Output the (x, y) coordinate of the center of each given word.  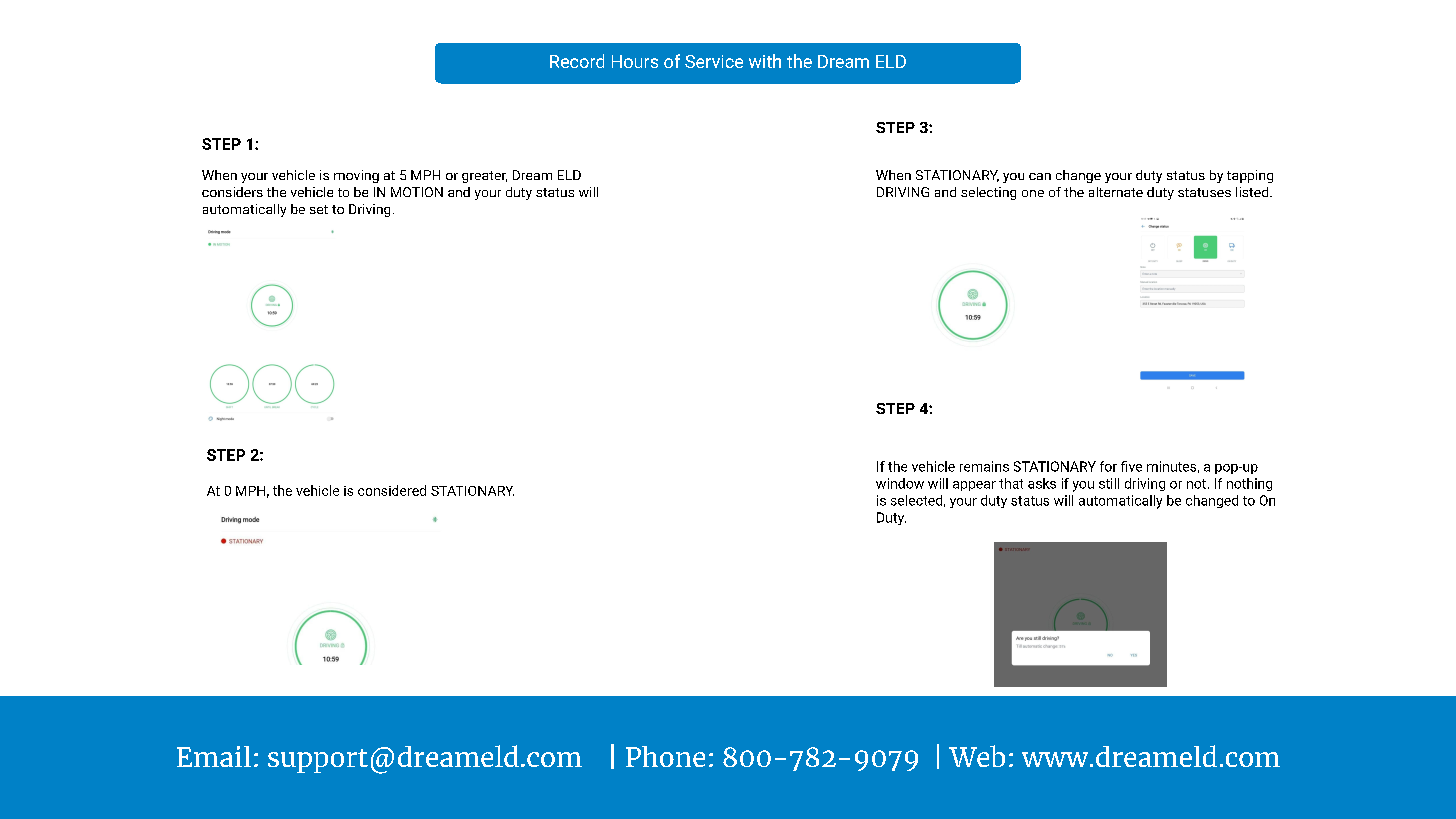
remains (984, 466)
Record (577, 61)
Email (214, 756)
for (1108, 466)
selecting (988, 193)
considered (392, 490)
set (319, 209)
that (1011, 483)
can (1040, 176)
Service (714, 61)
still (1109, 483)
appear (974, 486)
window (900, 483)
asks (1042, 483)
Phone (665, 756)
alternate (1116, 192)
